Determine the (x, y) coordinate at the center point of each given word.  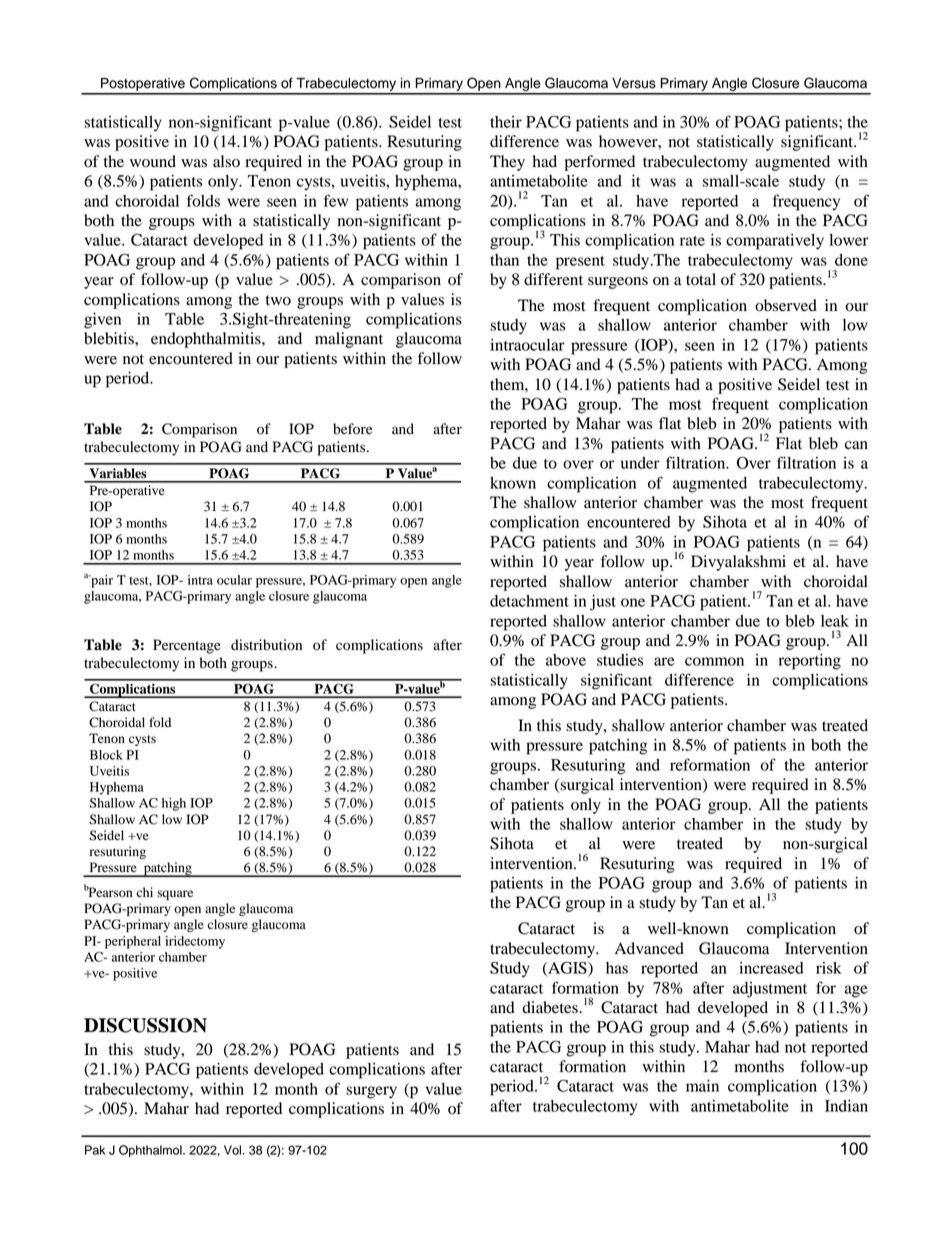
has (617, 968)
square (175, 895)
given (102, 321)
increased (771, 968)
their (506, 122)
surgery (371, 1092)
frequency (806, 202)
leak (835, 621)
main (702, 1086)
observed (786, 305)
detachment (529, 601)
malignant (349, 340)
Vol (234, 1150)
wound (153, 161)
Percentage (187, 646)
